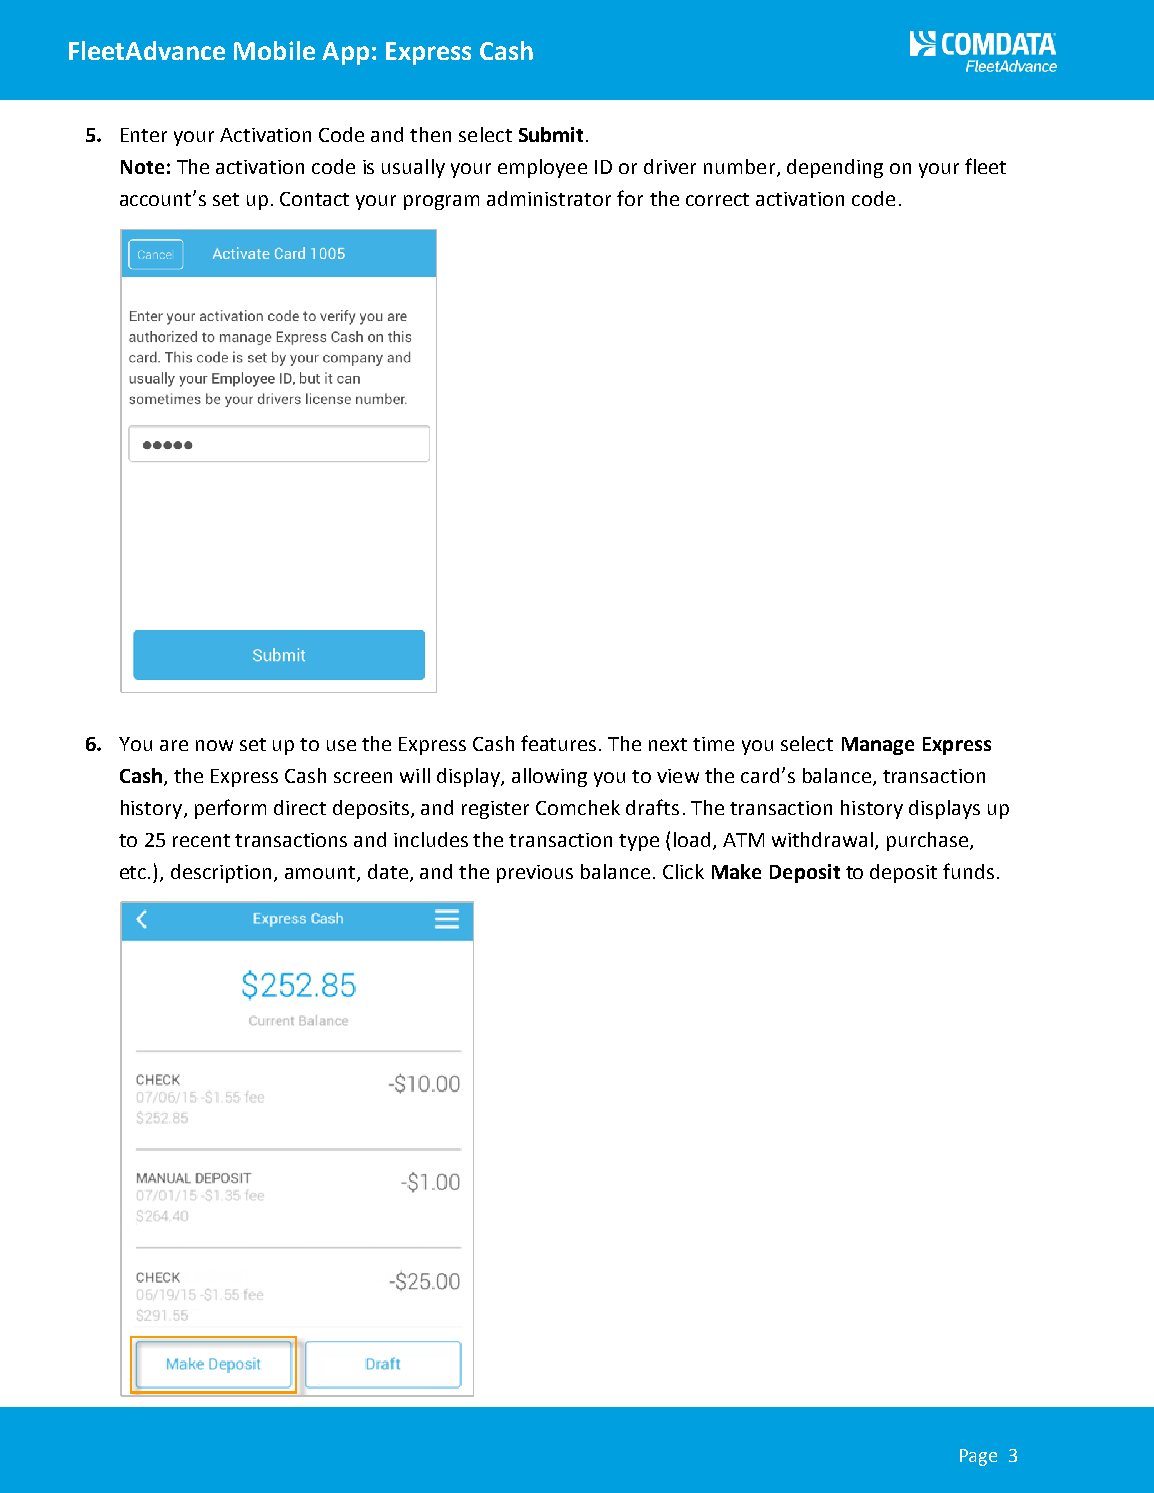 The width and height of the screenshot is (1154, 1493). I want to click on Mobile, so click(274, 50).
